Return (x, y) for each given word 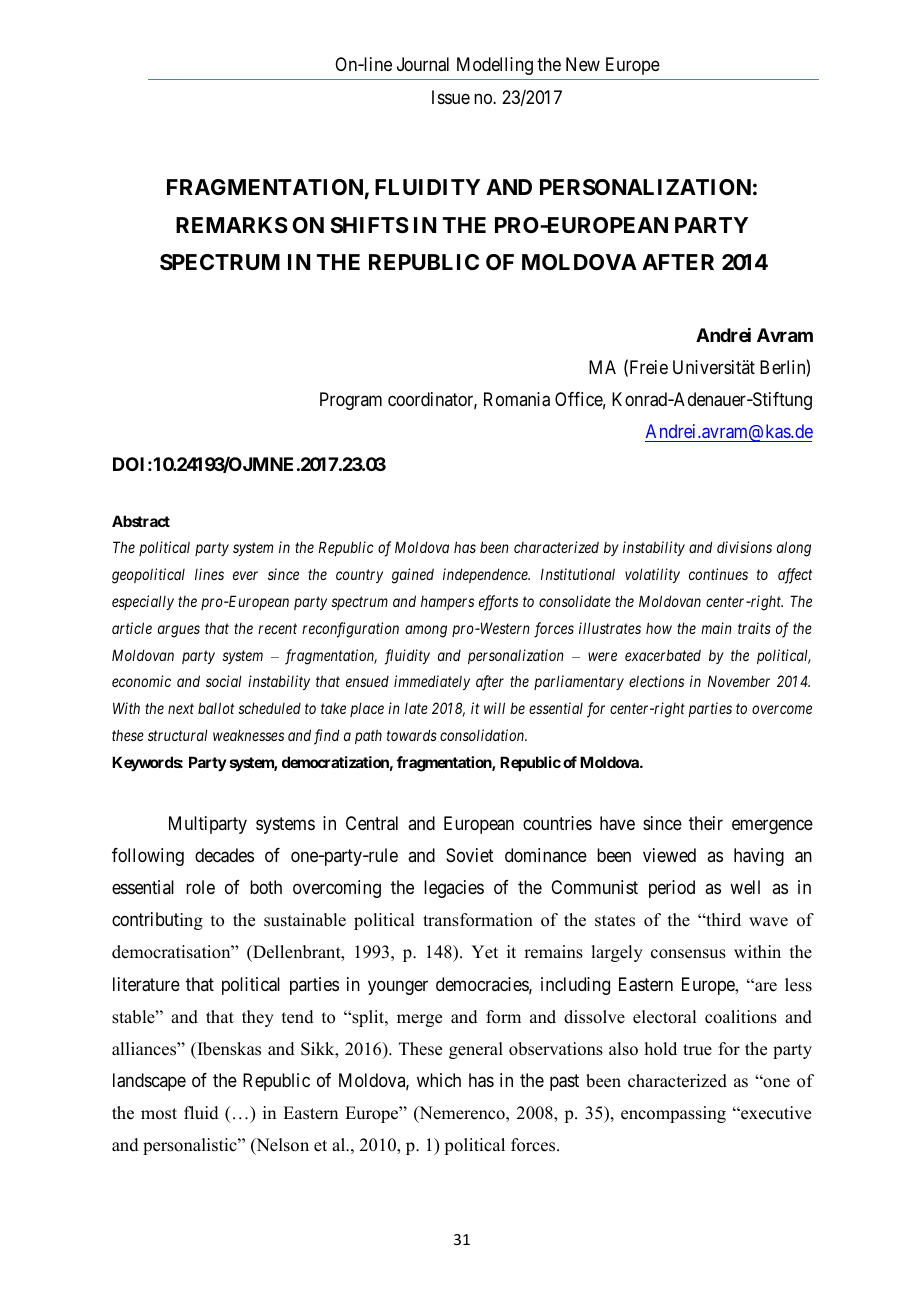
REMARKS (232, 225)
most (159, 1114)
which (439, 1080)
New (583, 64)
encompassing (673, 1114)
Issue (451, 97)
